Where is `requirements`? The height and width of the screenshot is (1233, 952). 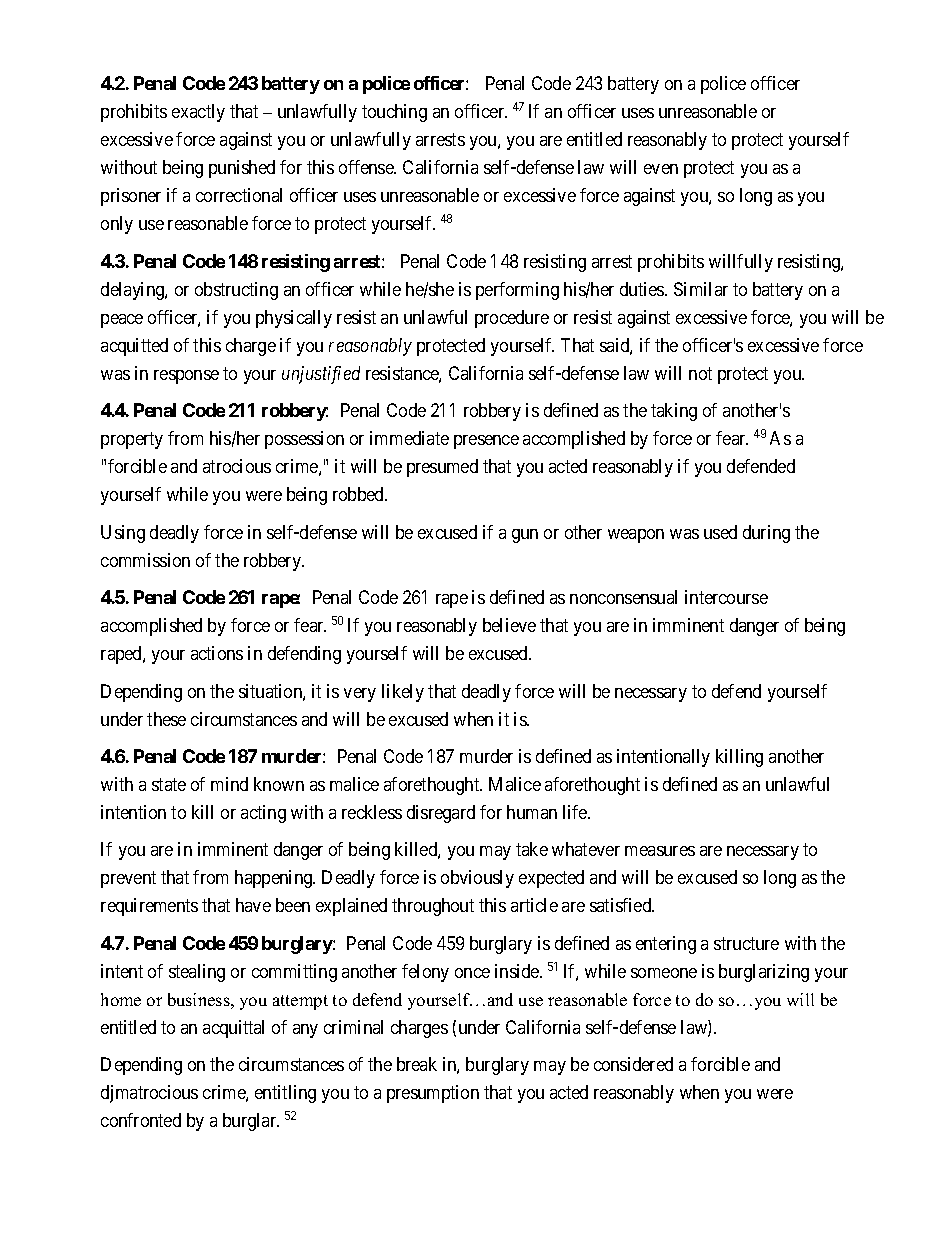
requirements is located at coordinates (149, 907).
